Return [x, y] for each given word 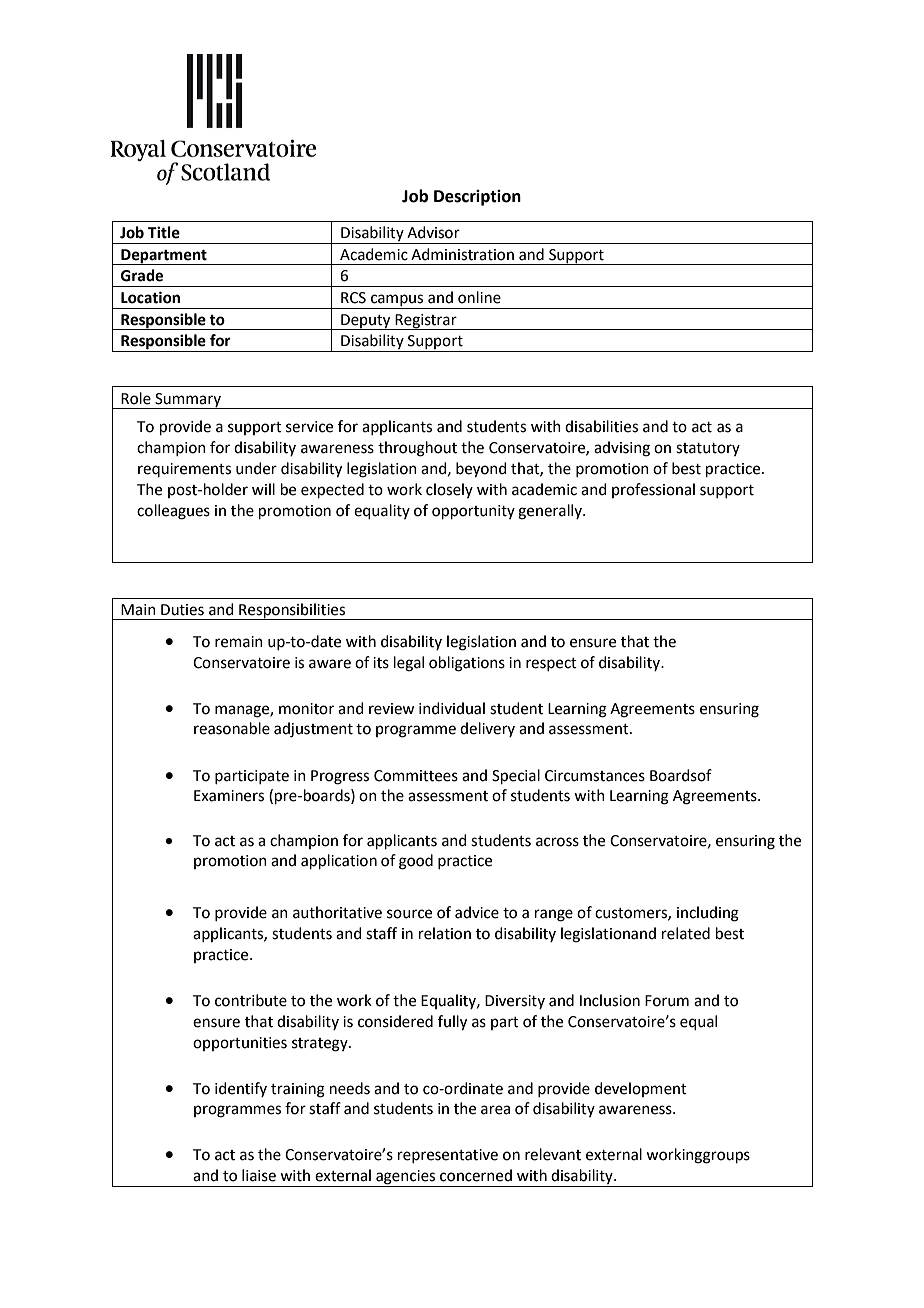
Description [477, 198]
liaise [259, 1175]
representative [448, 1156]
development [641, 1089]
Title [164, 232]
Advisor [433, 232]
